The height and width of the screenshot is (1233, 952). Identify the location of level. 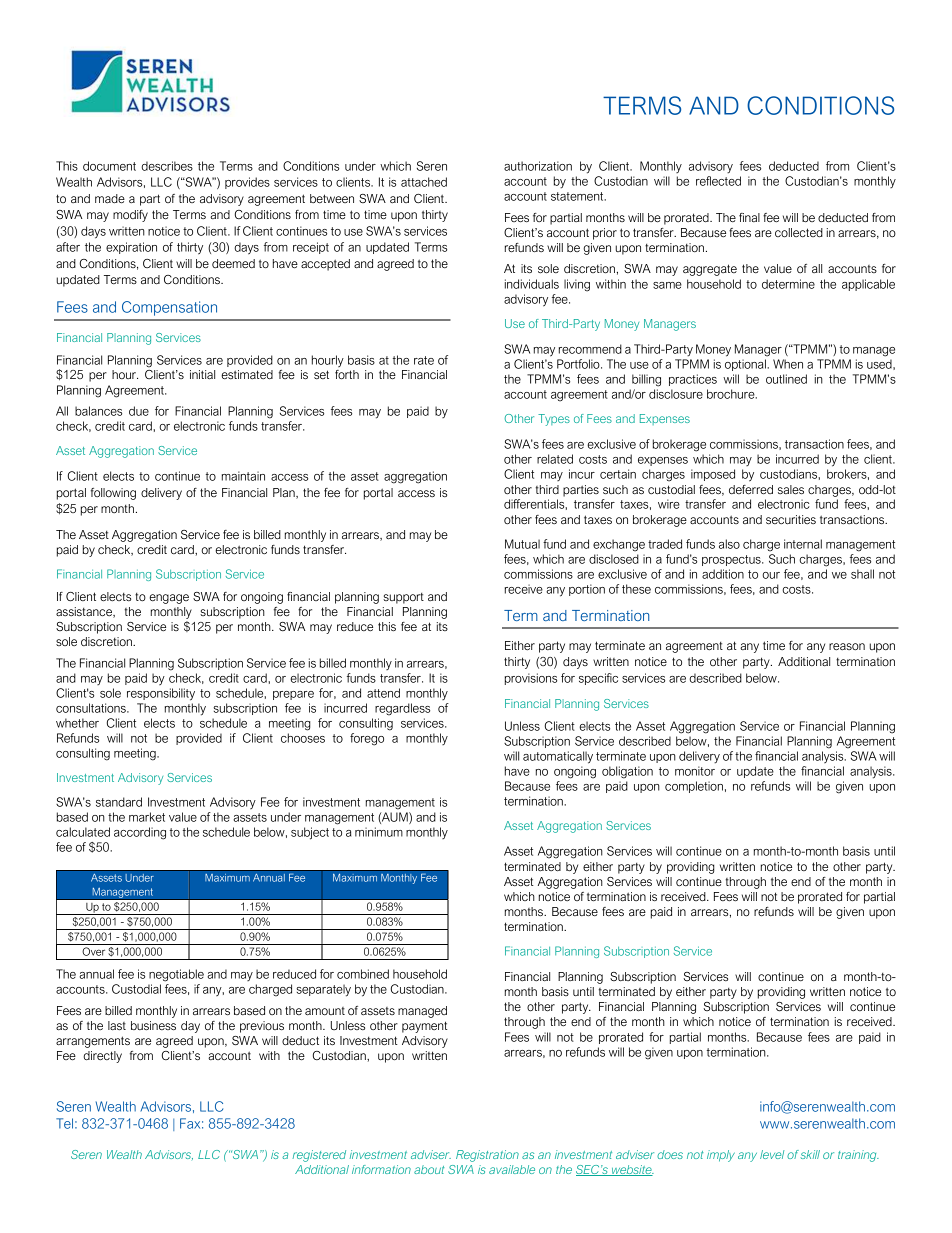
(772, 1154).
